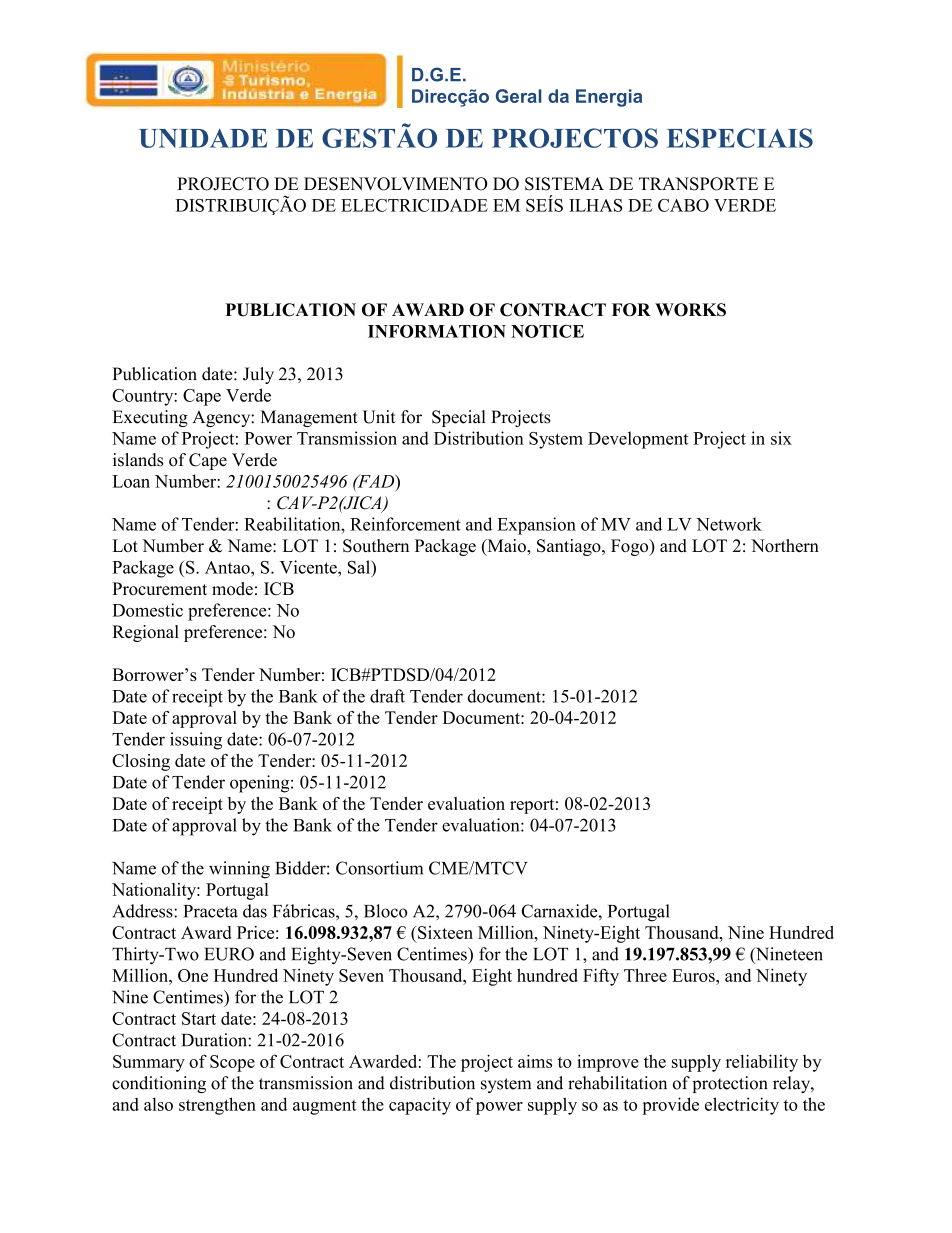 The image size is (952, 1233). I want to click on CABO, so click(683, 205).
